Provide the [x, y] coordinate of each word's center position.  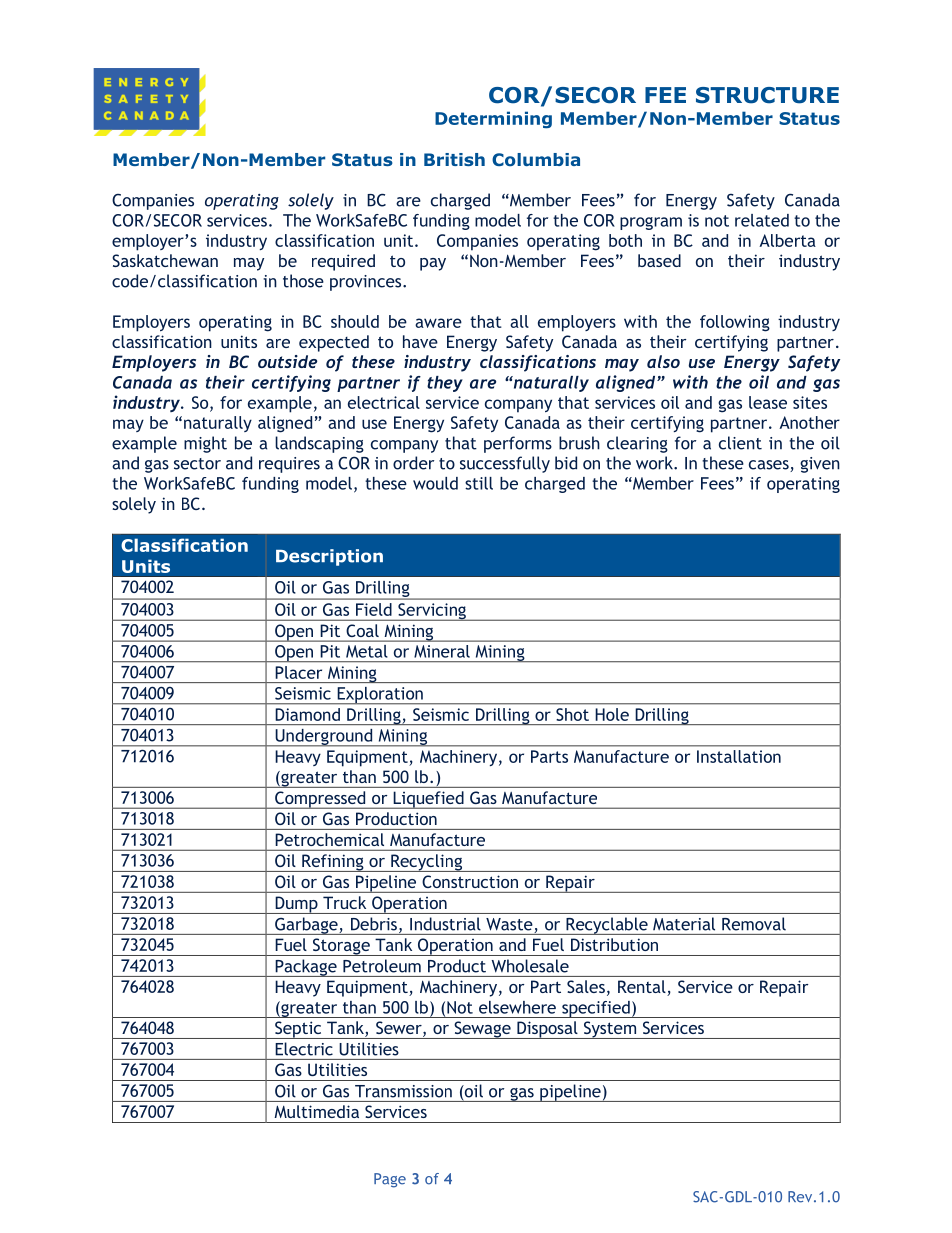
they [445, 384]
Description [329, 557]
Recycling [427, 863]
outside [287, 361]
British [454, 159]
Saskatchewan [165, 260]
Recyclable [607, 926]
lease [768, 402]
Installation [739, 756]
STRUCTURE [767, 95]
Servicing [432, 612]
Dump [296, 905]
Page [390, 1180]
